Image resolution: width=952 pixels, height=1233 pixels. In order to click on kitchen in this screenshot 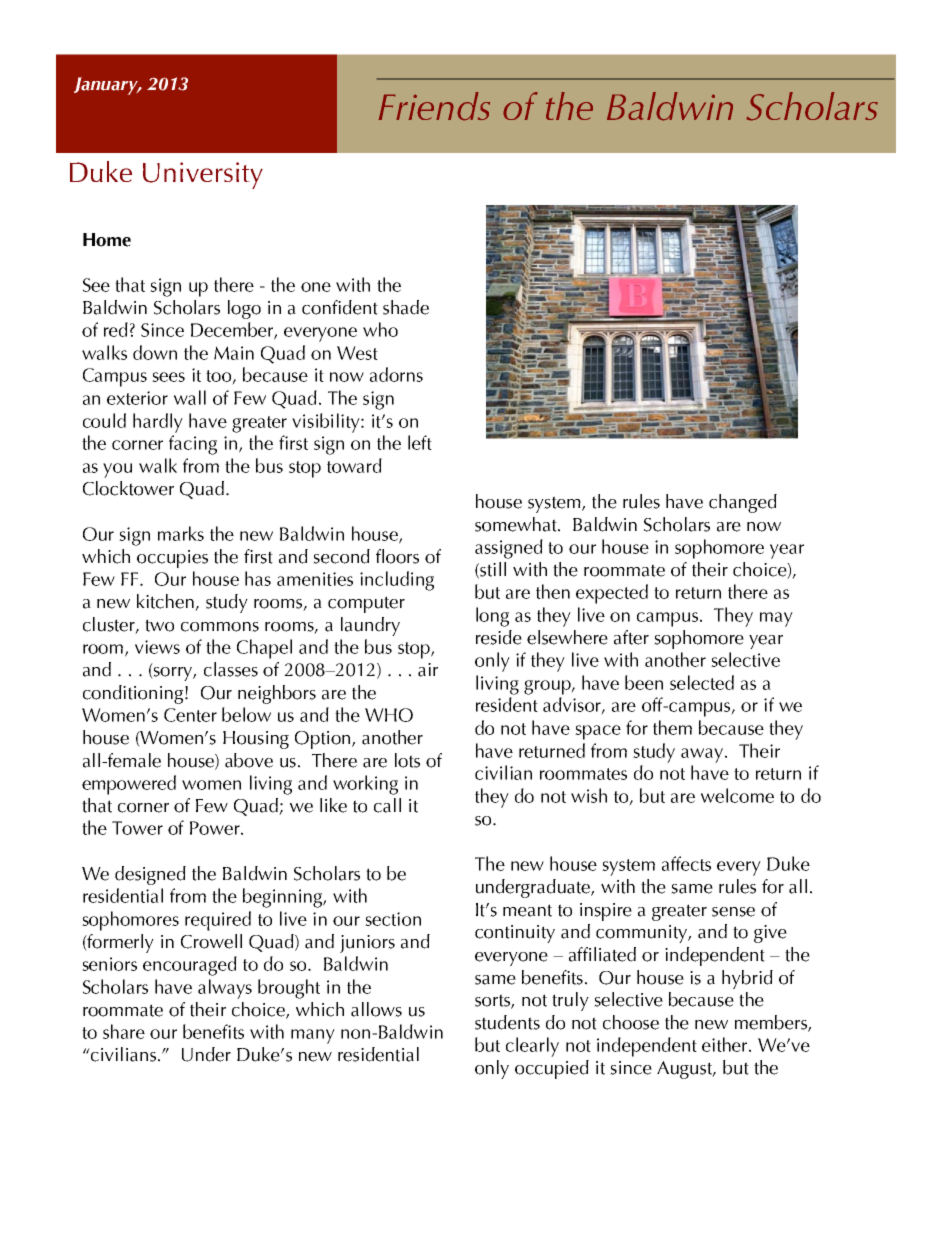, I will do `click(166, 602)`.
